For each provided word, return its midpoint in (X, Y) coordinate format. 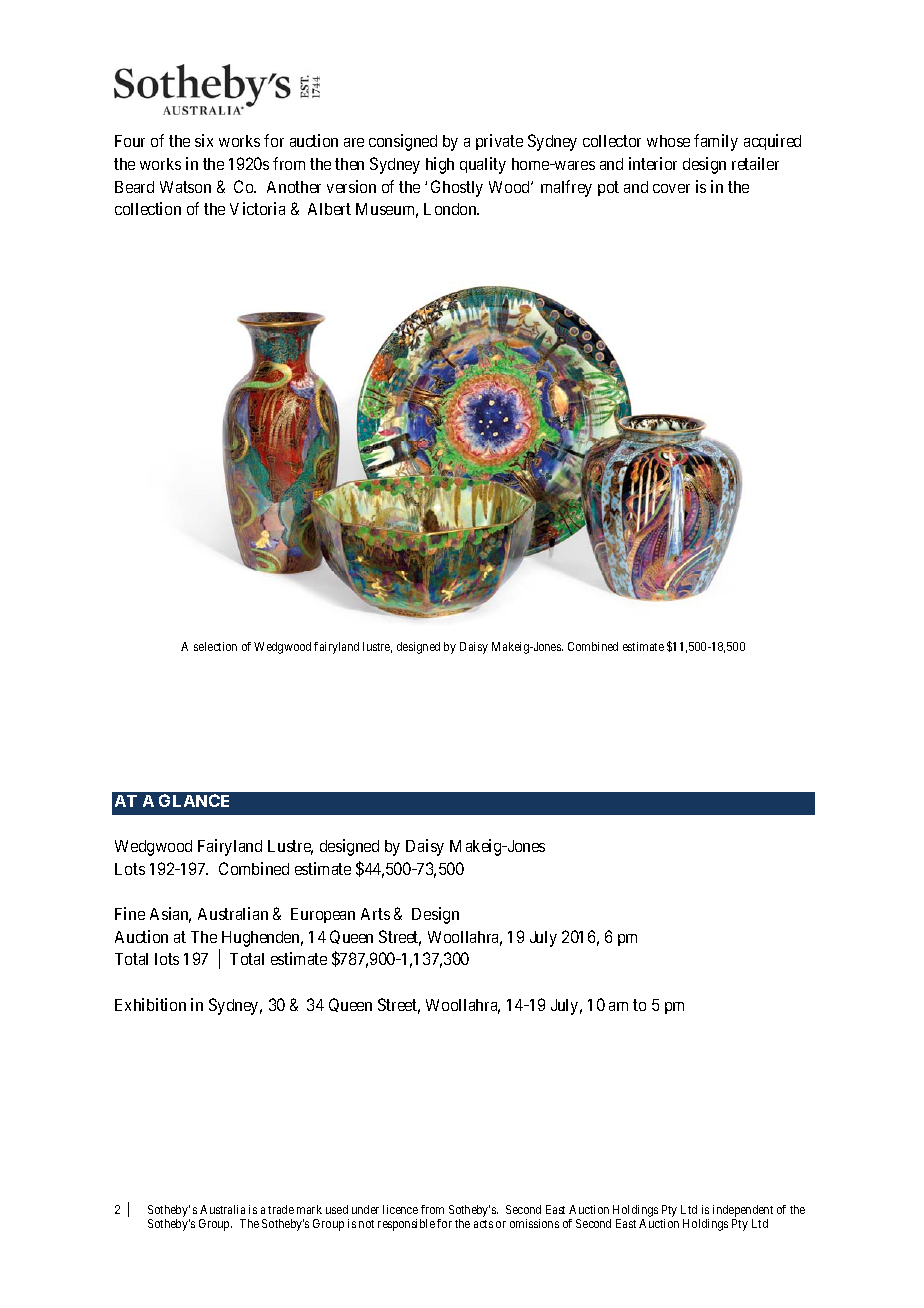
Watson (185, 187)
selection (215, 646)
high (440, 165)
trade (281, 1209)
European (323, 915)
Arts (375, 914)
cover (671, 188)
